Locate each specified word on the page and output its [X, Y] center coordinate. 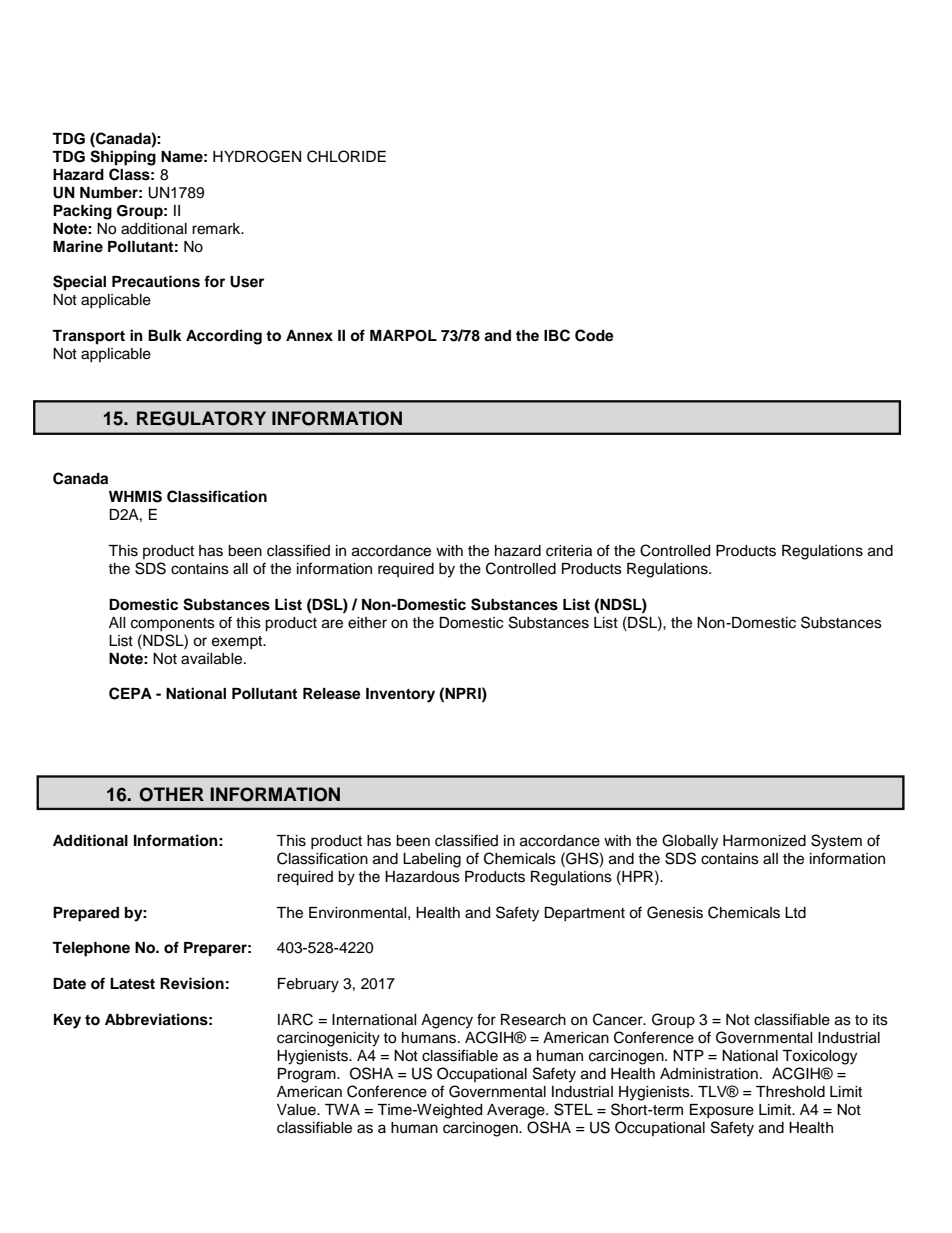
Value [297, 1110]
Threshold [790, 1092]
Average [517, 1111]
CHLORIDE [346, 156]
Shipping [123, 158]
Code [594, 335]
